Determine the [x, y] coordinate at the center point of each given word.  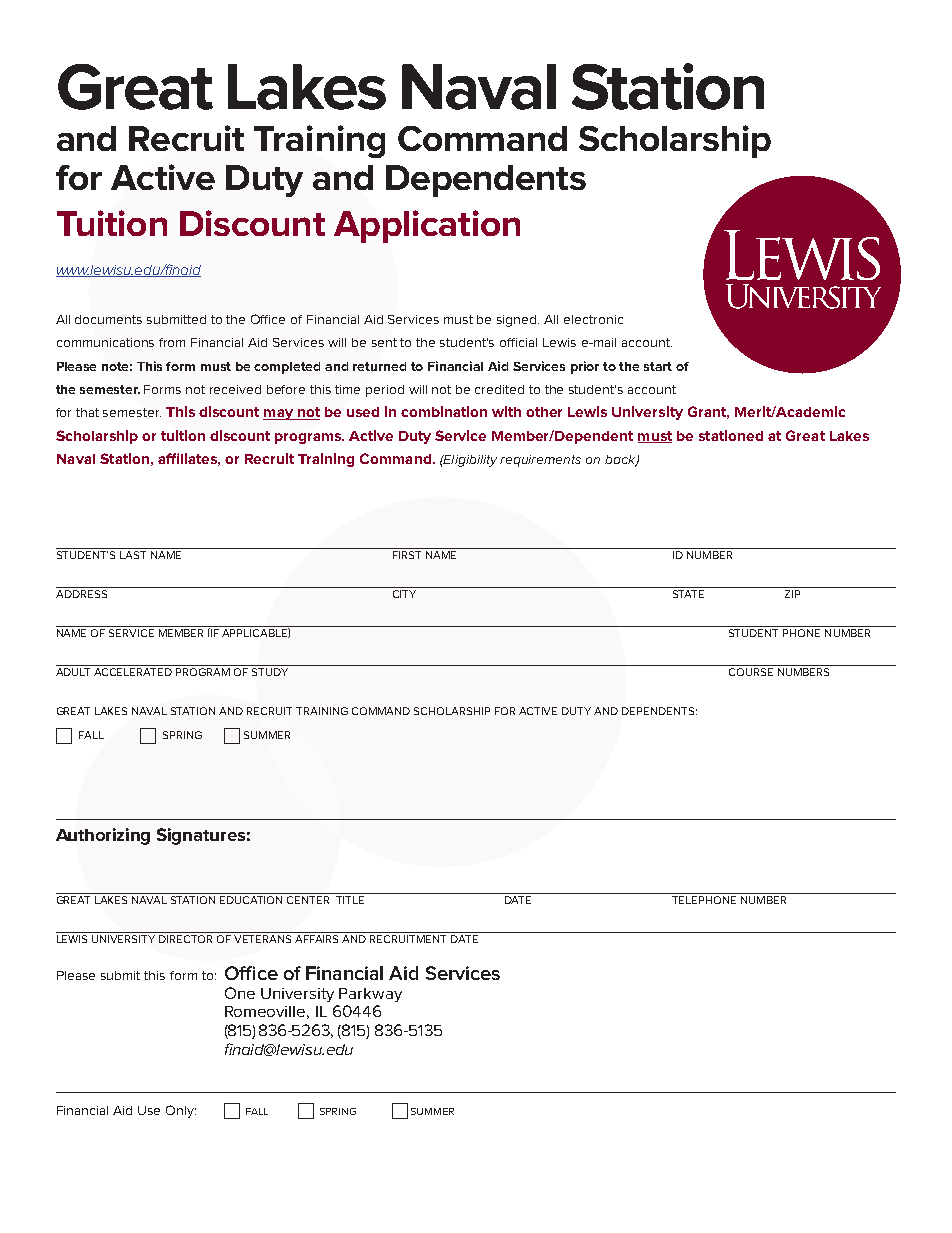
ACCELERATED [133, 670]
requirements [540, 461]
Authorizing [103, 836]
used [363, 412]
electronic [593, 319]
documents [108, 319]
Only [181, 1111]
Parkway [370, 995]
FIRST [407, 555]
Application [427, 226]
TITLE [350, 898]
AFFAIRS [317, 937]
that [87, 412]
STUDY [270, 670]
